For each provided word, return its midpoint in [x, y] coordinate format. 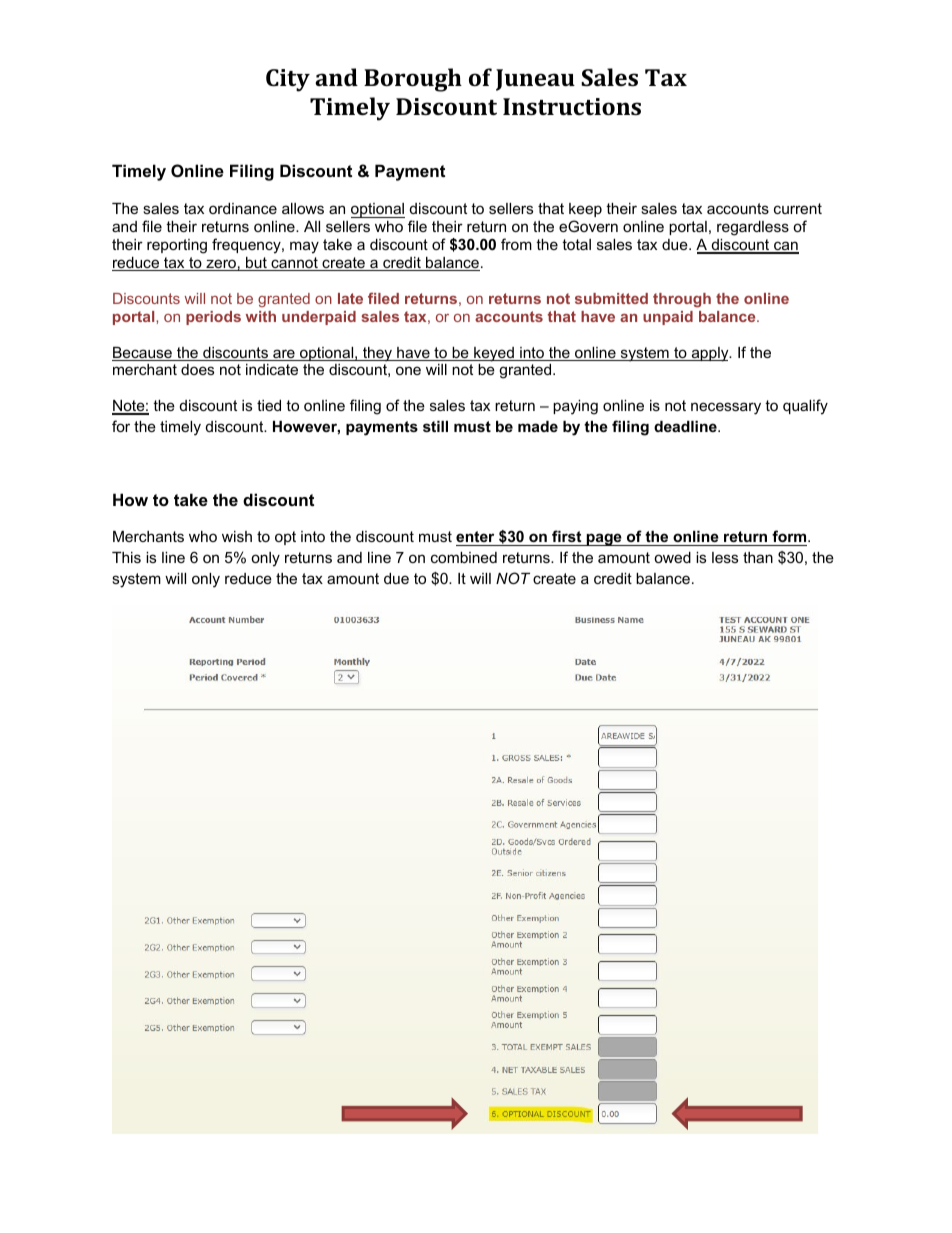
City [288, 80]
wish [237, 536]
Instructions [572, 106]
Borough [413, 80]
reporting [177, 246]
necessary [726, 408]
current [798, 208]
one [408, 370]
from [516, 244]
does [197, 369]
